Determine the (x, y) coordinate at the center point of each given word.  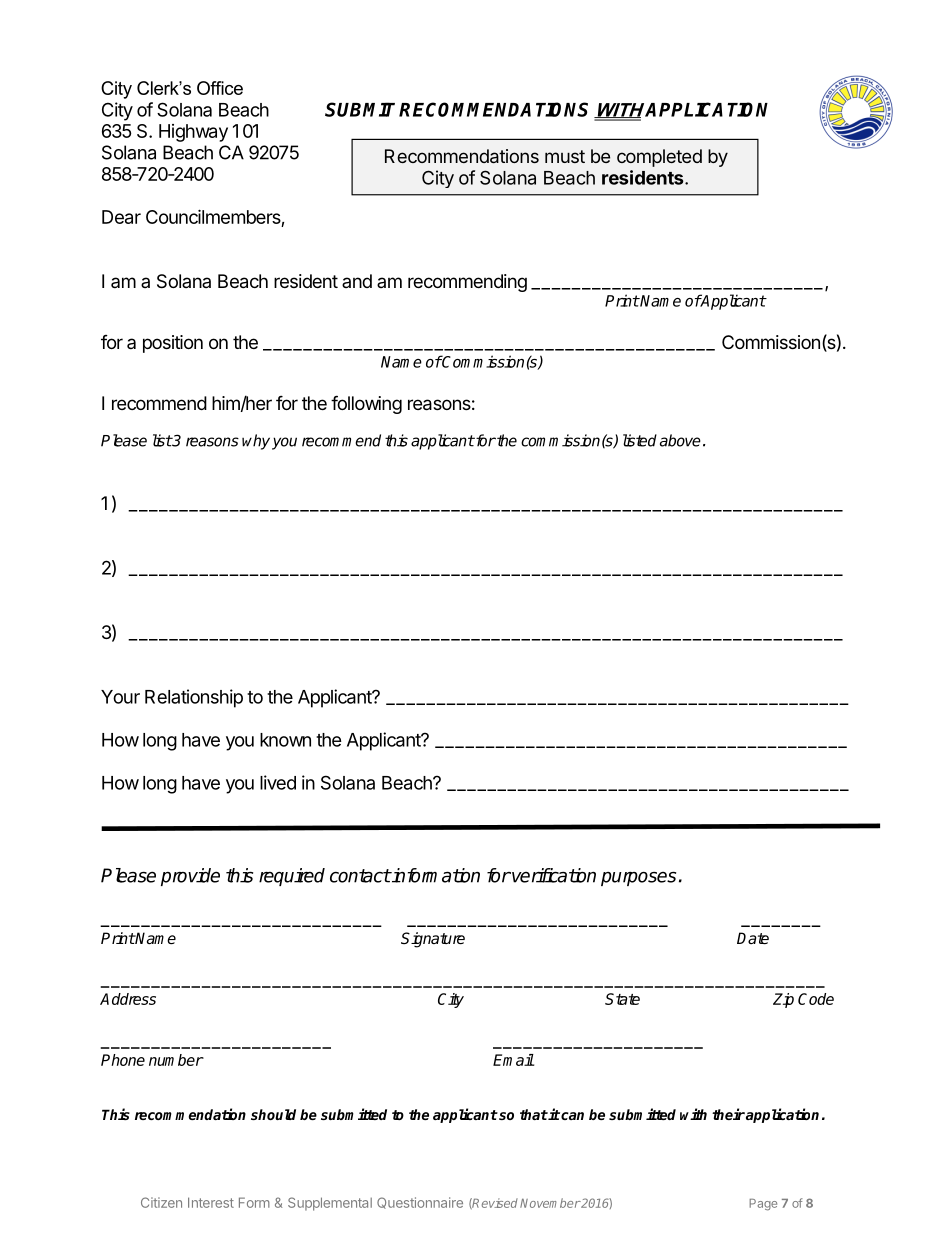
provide (190, 877)
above (680, 440)
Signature (433, 940)
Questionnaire (420, 1203)
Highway (193, 133)
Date (753, 938)
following (366, 404)
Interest (211, 1202)
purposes (638, 878)
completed (659, 158)
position (173, 344)
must (565, 156)
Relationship (194, 698)
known (285, 740)
